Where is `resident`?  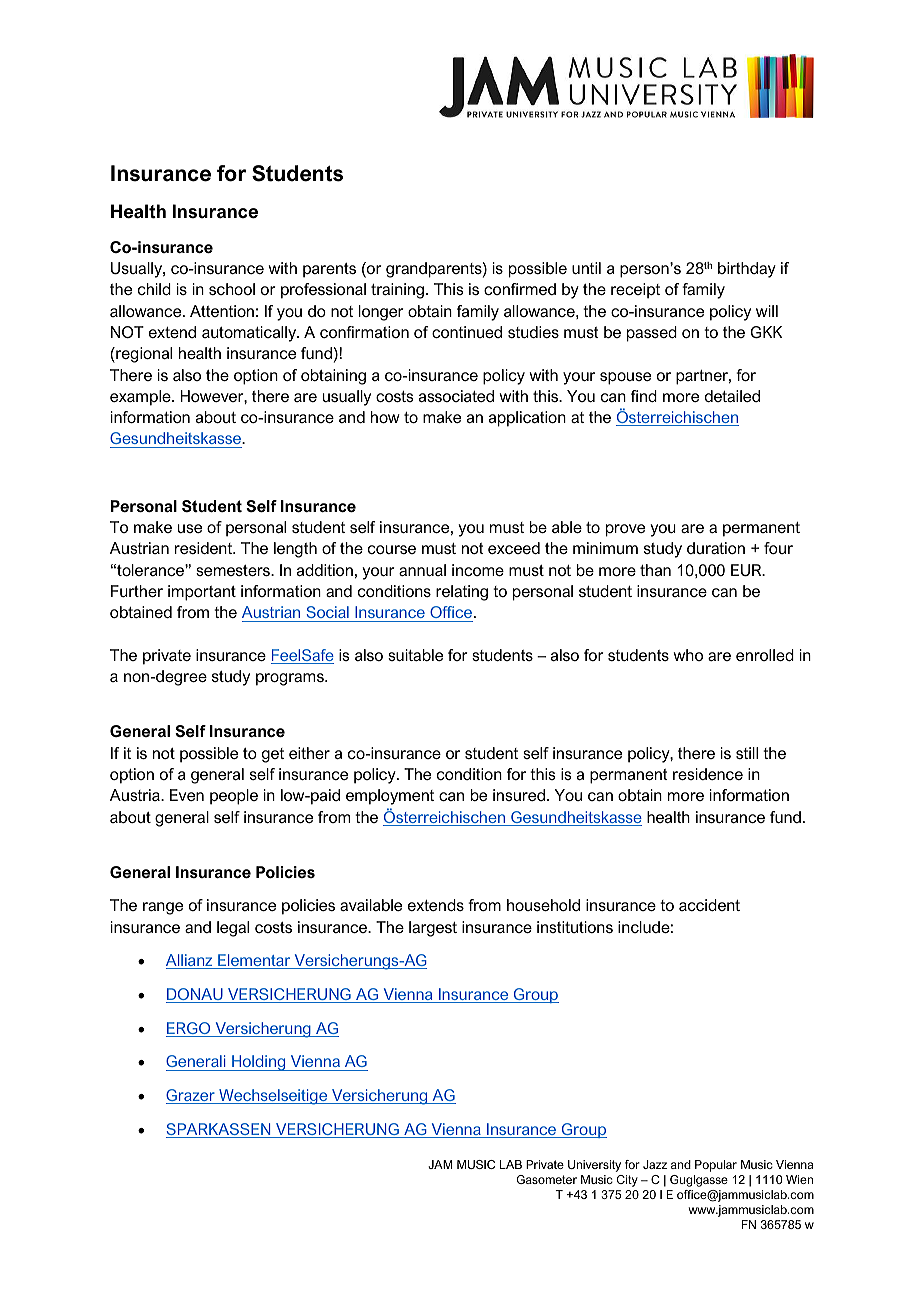 resident is located at coordinates (205, 548).
